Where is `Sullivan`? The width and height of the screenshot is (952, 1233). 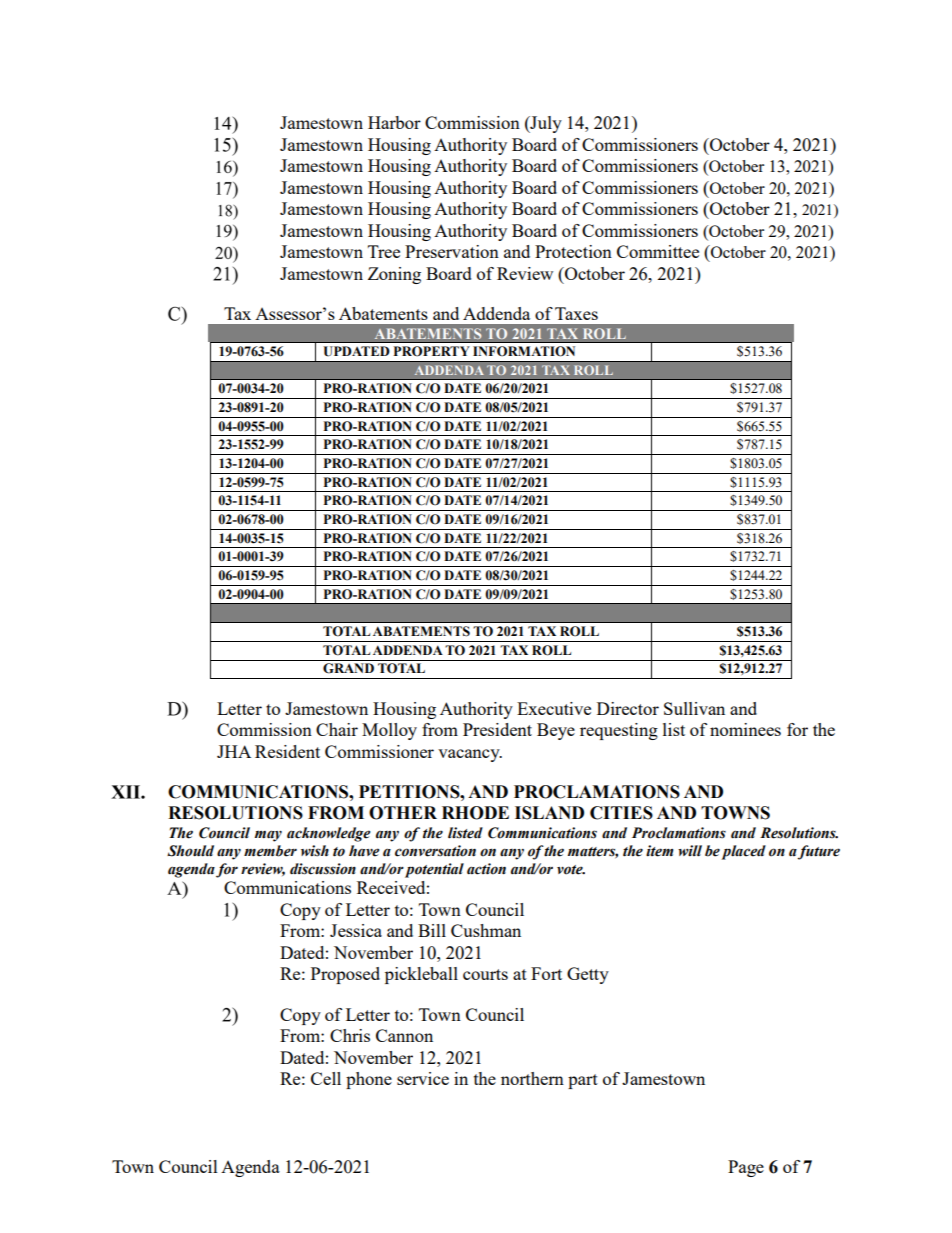 Sullivan is located at coordinates (694, 708).
